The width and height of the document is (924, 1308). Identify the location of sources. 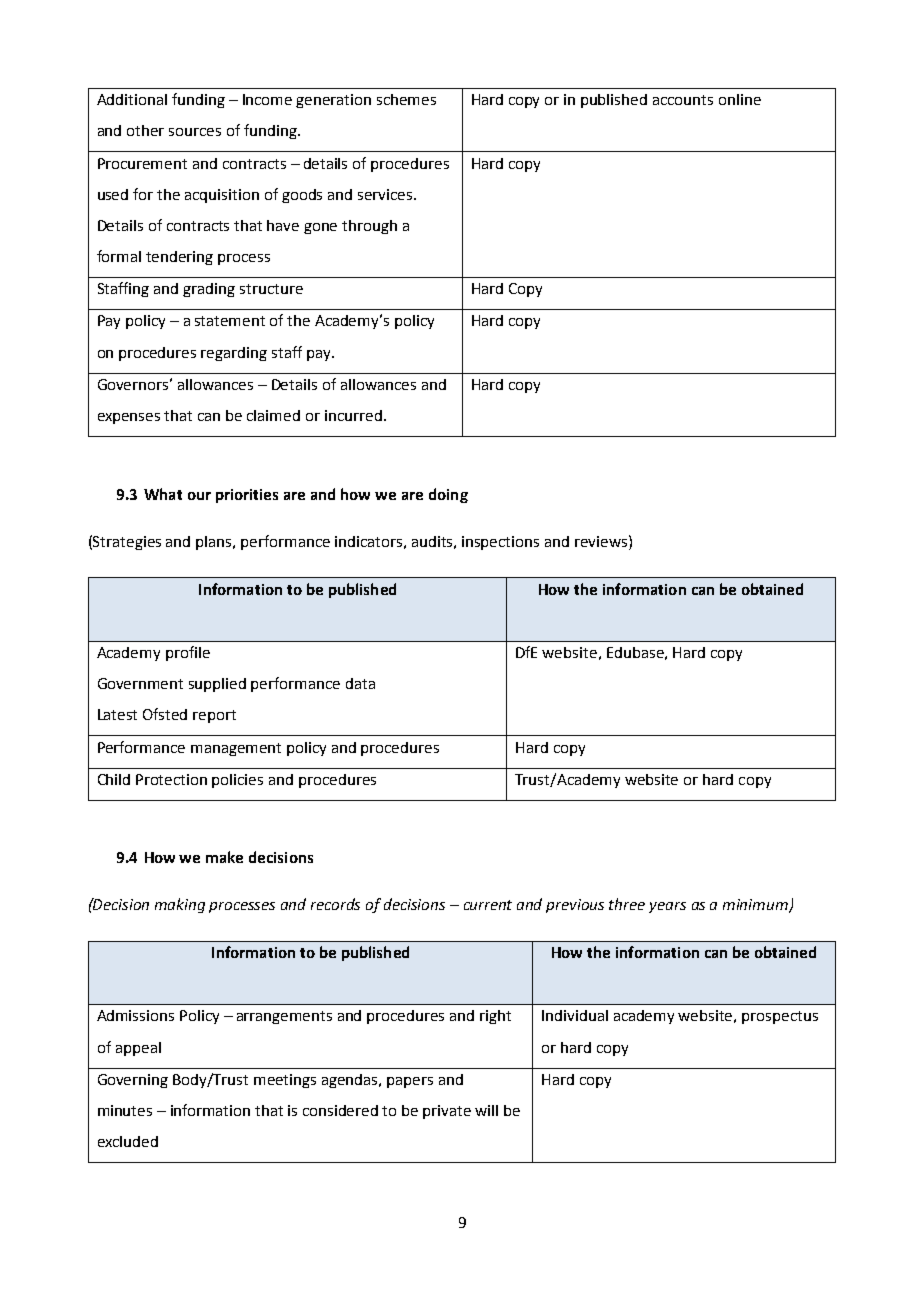
(195, 132).
